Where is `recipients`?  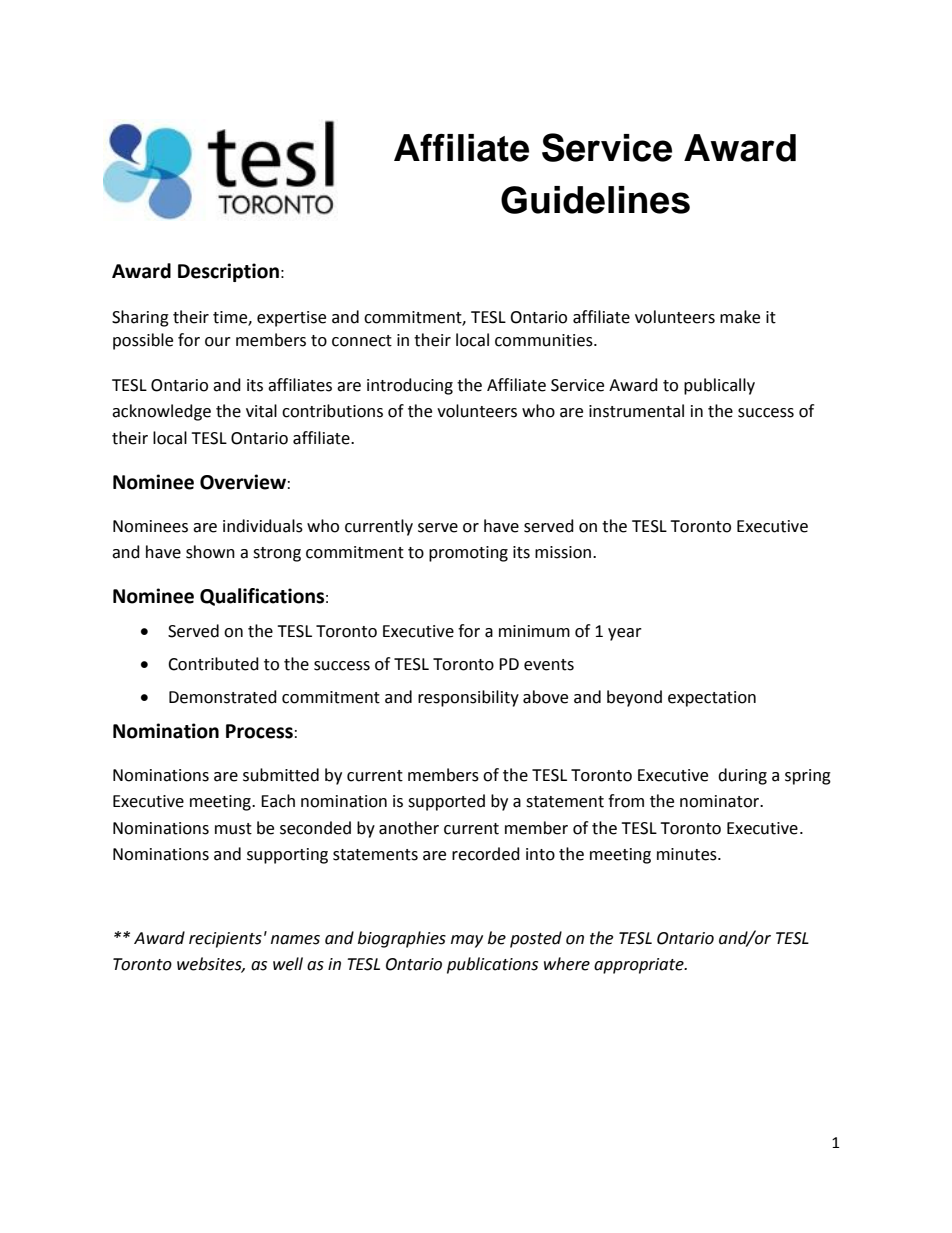
recipients is located at coordinates (225, 940).
